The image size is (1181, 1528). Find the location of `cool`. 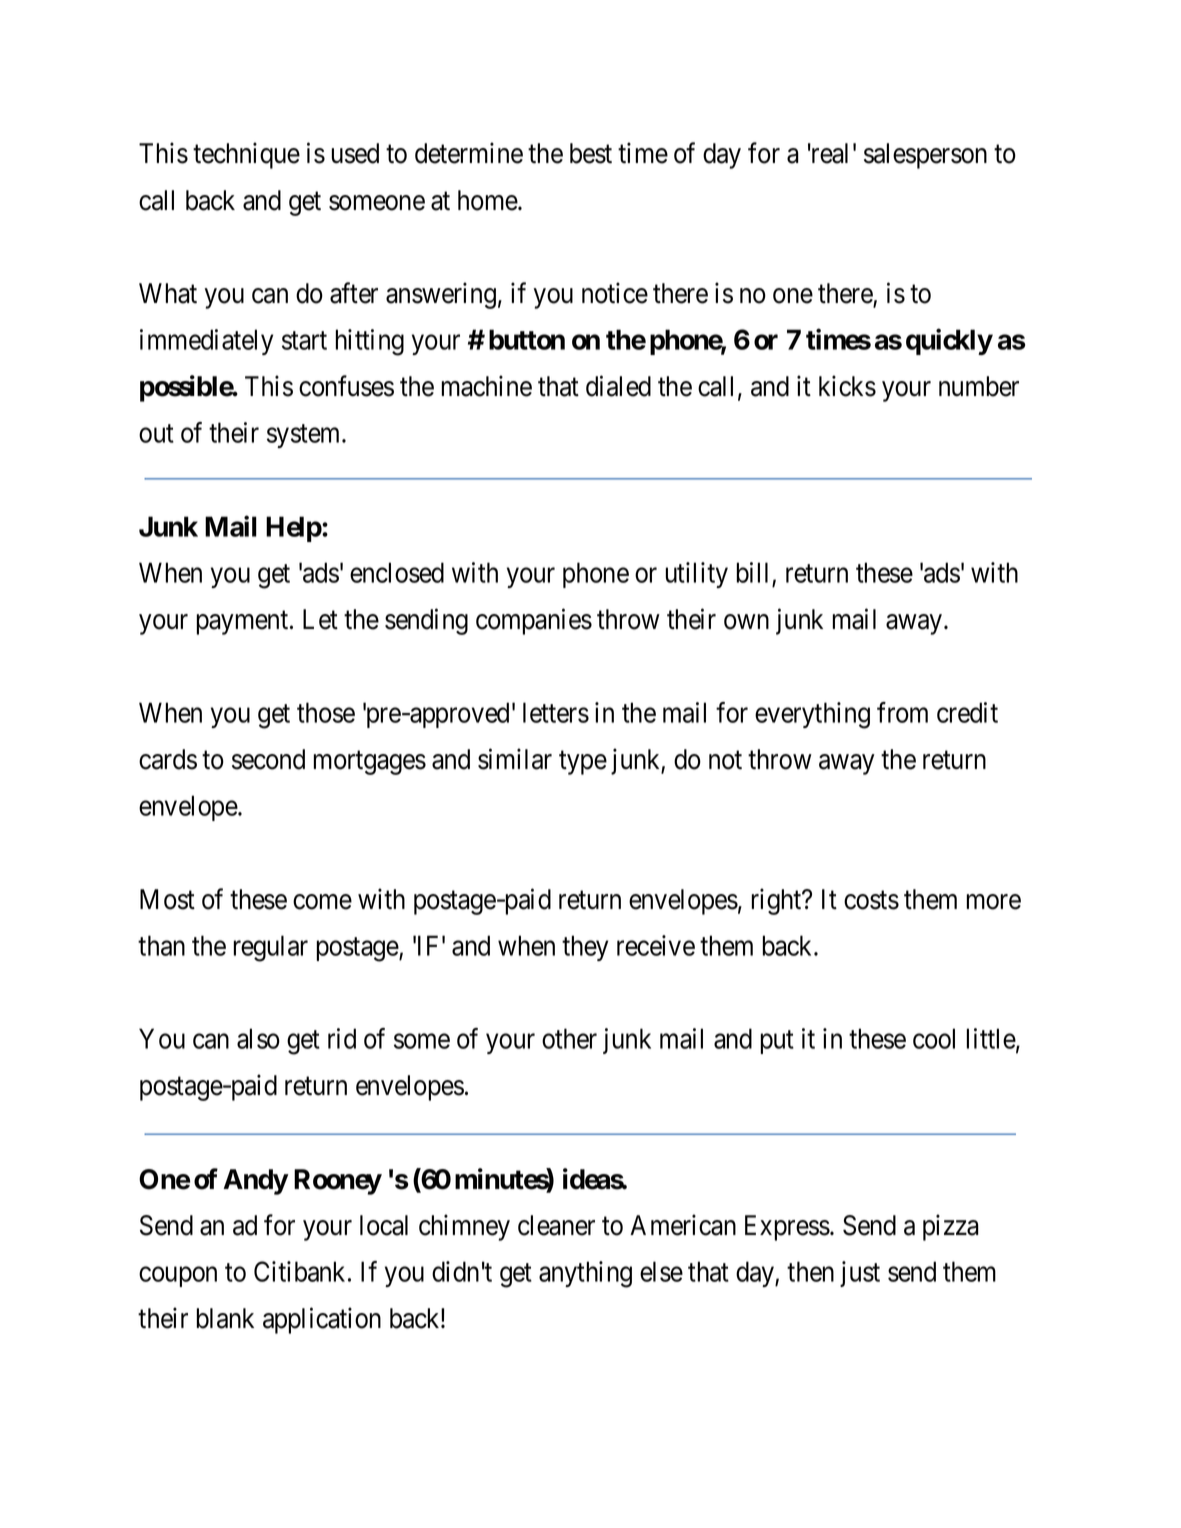

cool is located at coordinates (934, 1038).
